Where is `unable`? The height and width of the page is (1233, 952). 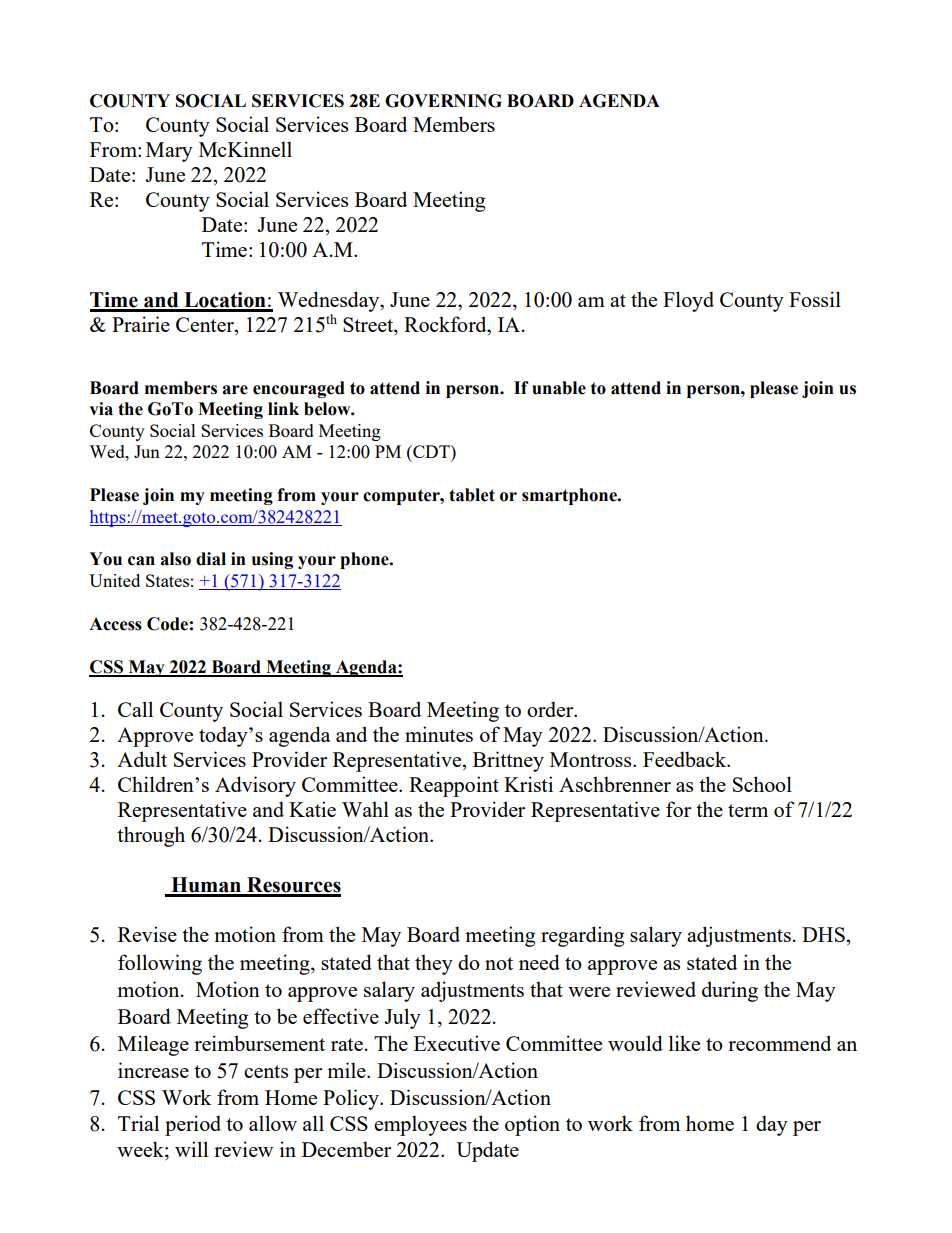 unable is located at coordinates (559, 388).
